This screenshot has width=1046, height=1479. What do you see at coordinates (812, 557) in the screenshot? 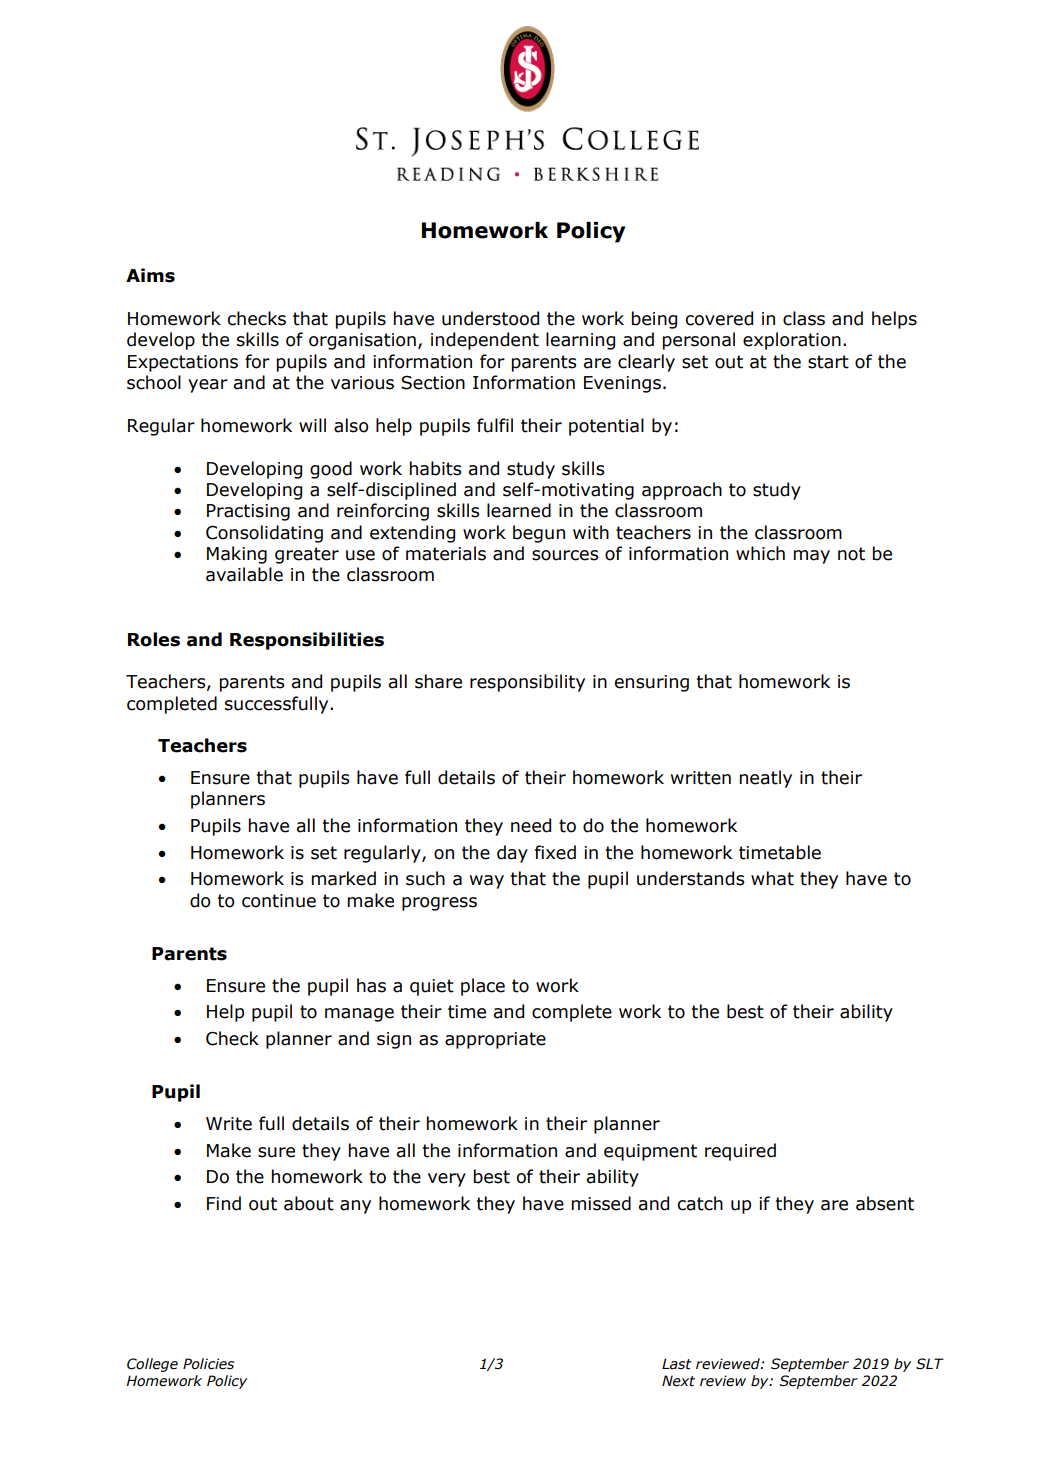
I see `may` at bounding box center [812, 557].
